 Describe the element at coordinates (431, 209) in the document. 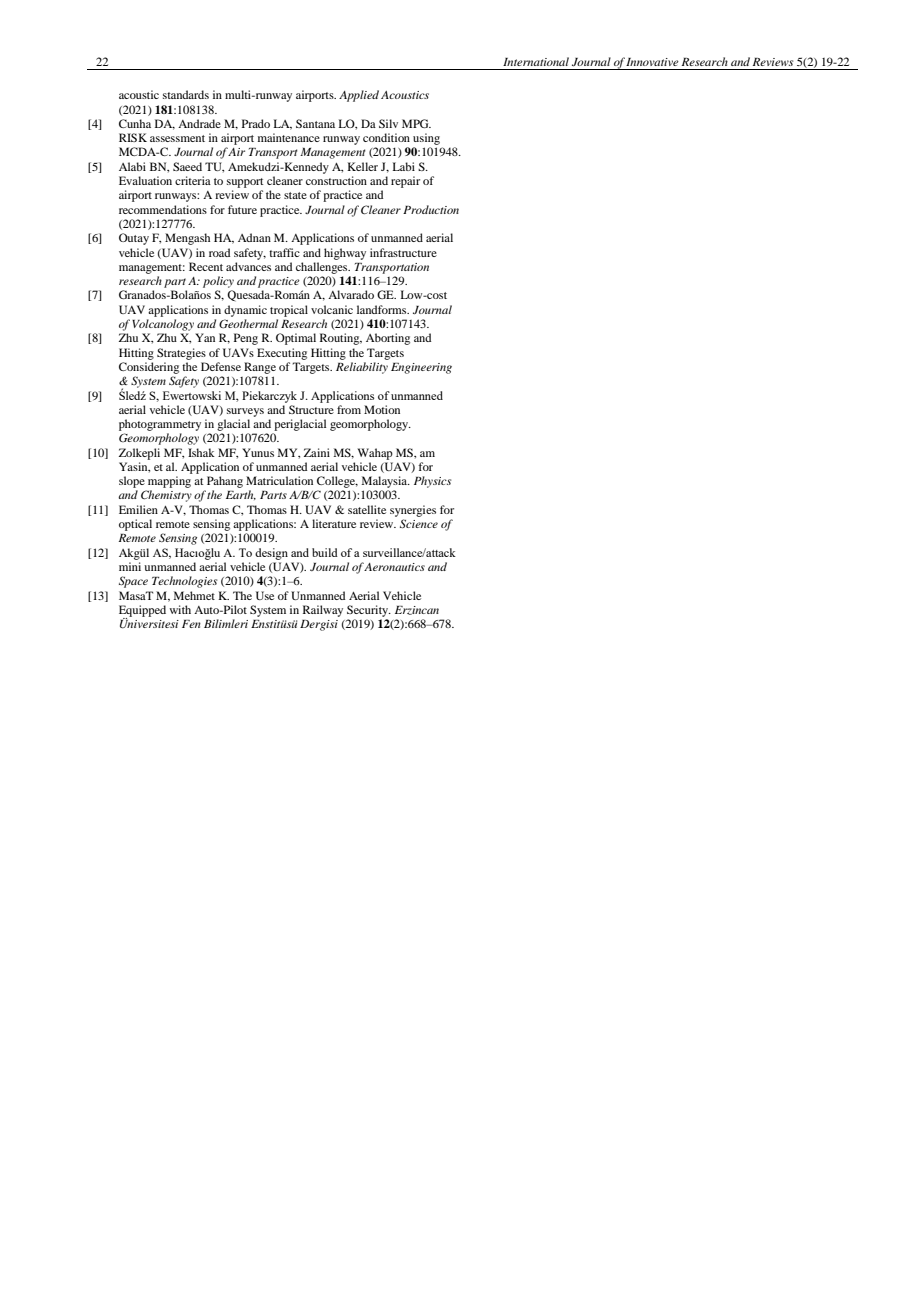

I see `Production` at that location.
